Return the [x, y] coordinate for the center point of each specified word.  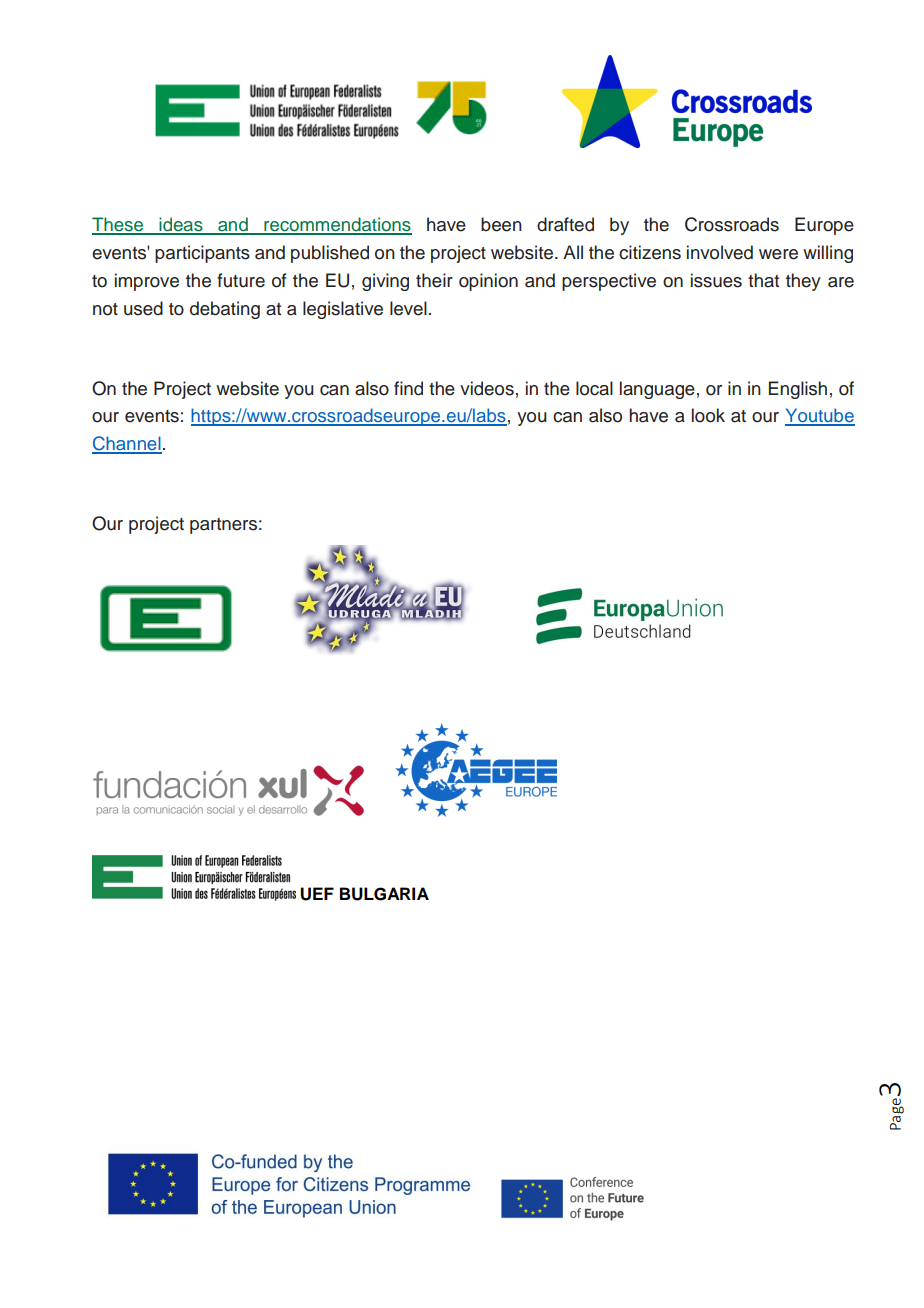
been [501, 224]
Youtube [820, 416]
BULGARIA [384, 894]
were [778, 254]
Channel [127, 444]
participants [202, 254]
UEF [317, 894]
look [708, 415]
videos [487, 388]
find [408, 388]
